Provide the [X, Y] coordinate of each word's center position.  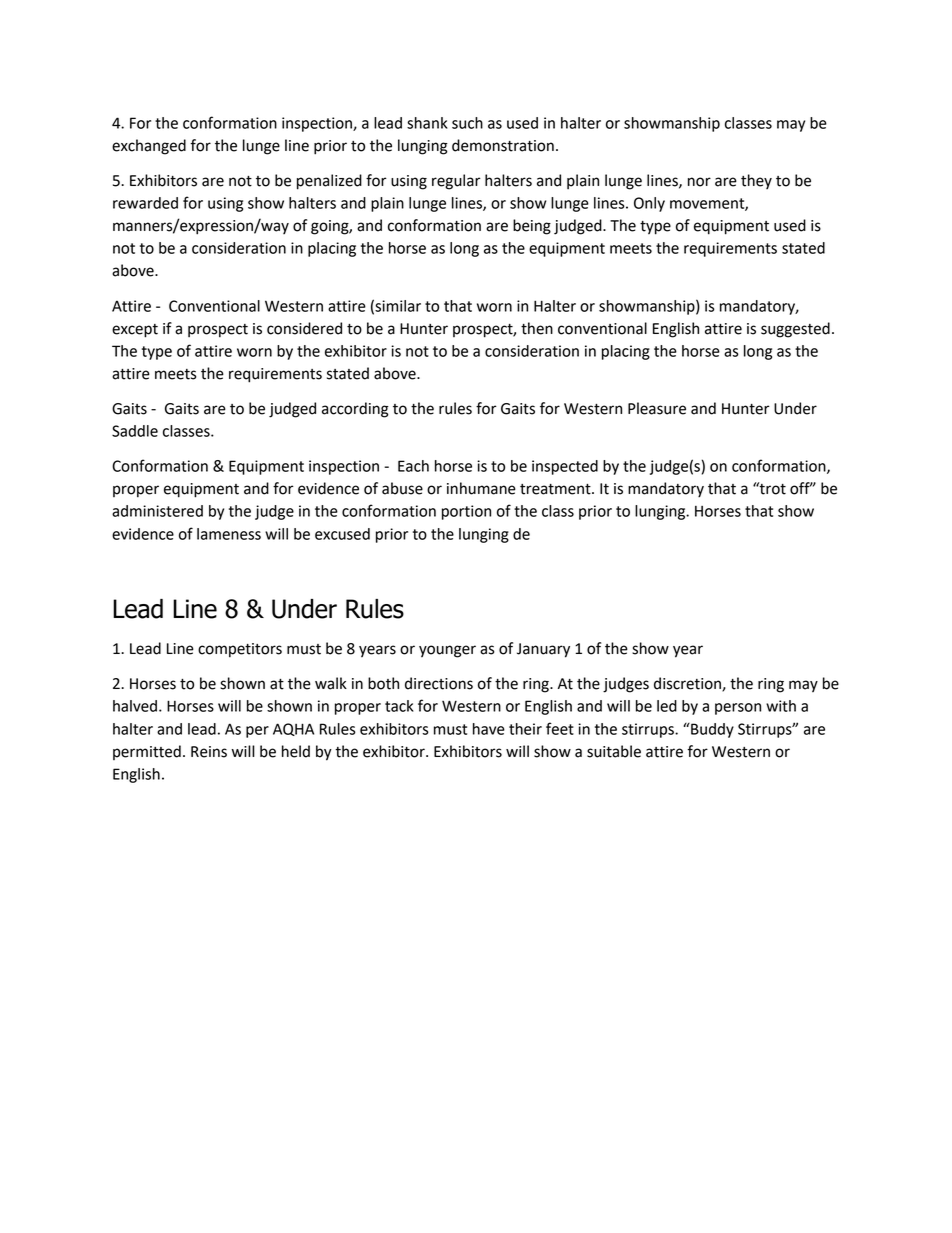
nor [699, 182]
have [489, 729]
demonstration [503, 145]
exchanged [149, 147]
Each [413, 466]
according [355, 410]
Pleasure [657, 408]
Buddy [711, 730]
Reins [209, 752]
